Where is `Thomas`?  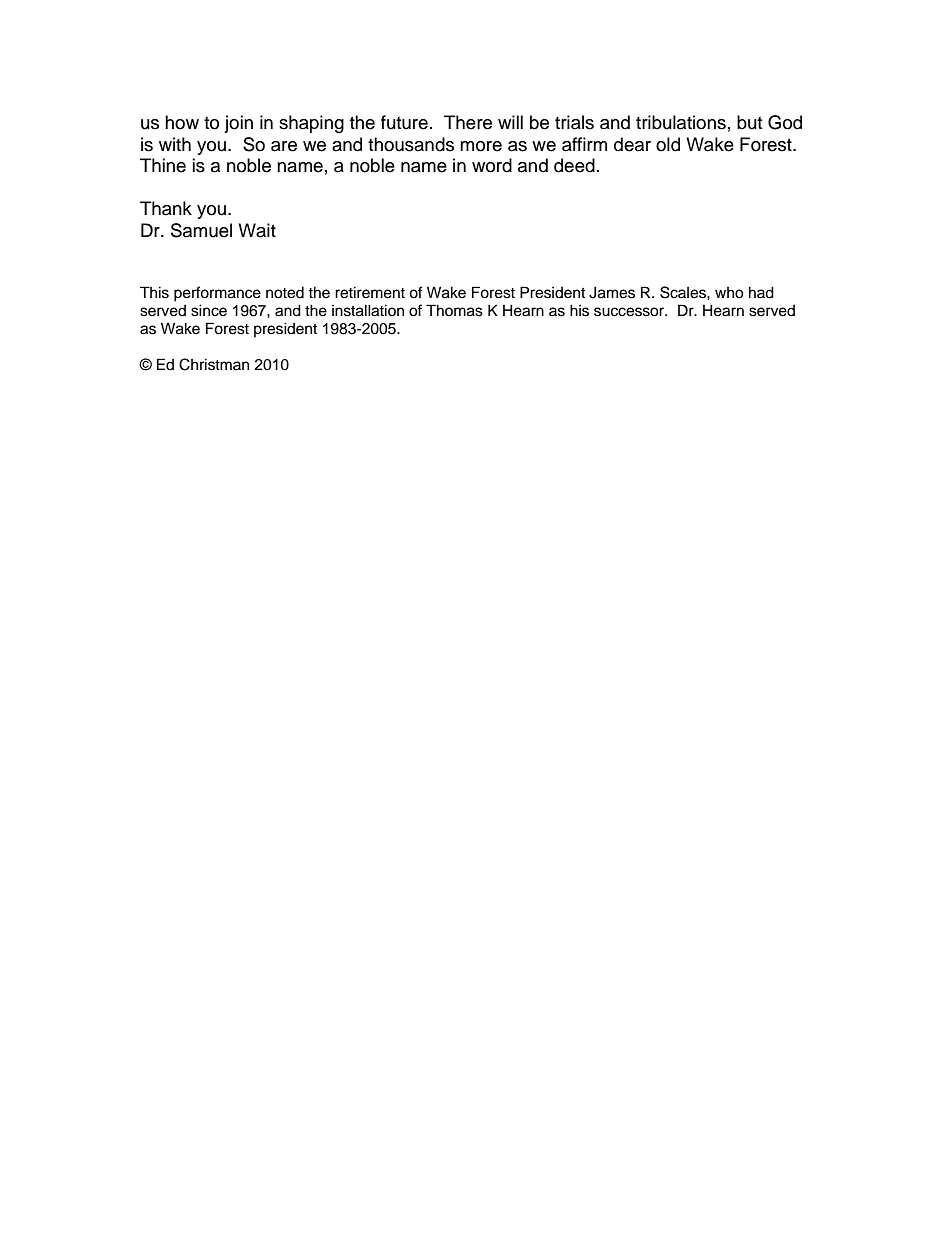
Thomas is located at coordinates (454, 310).
